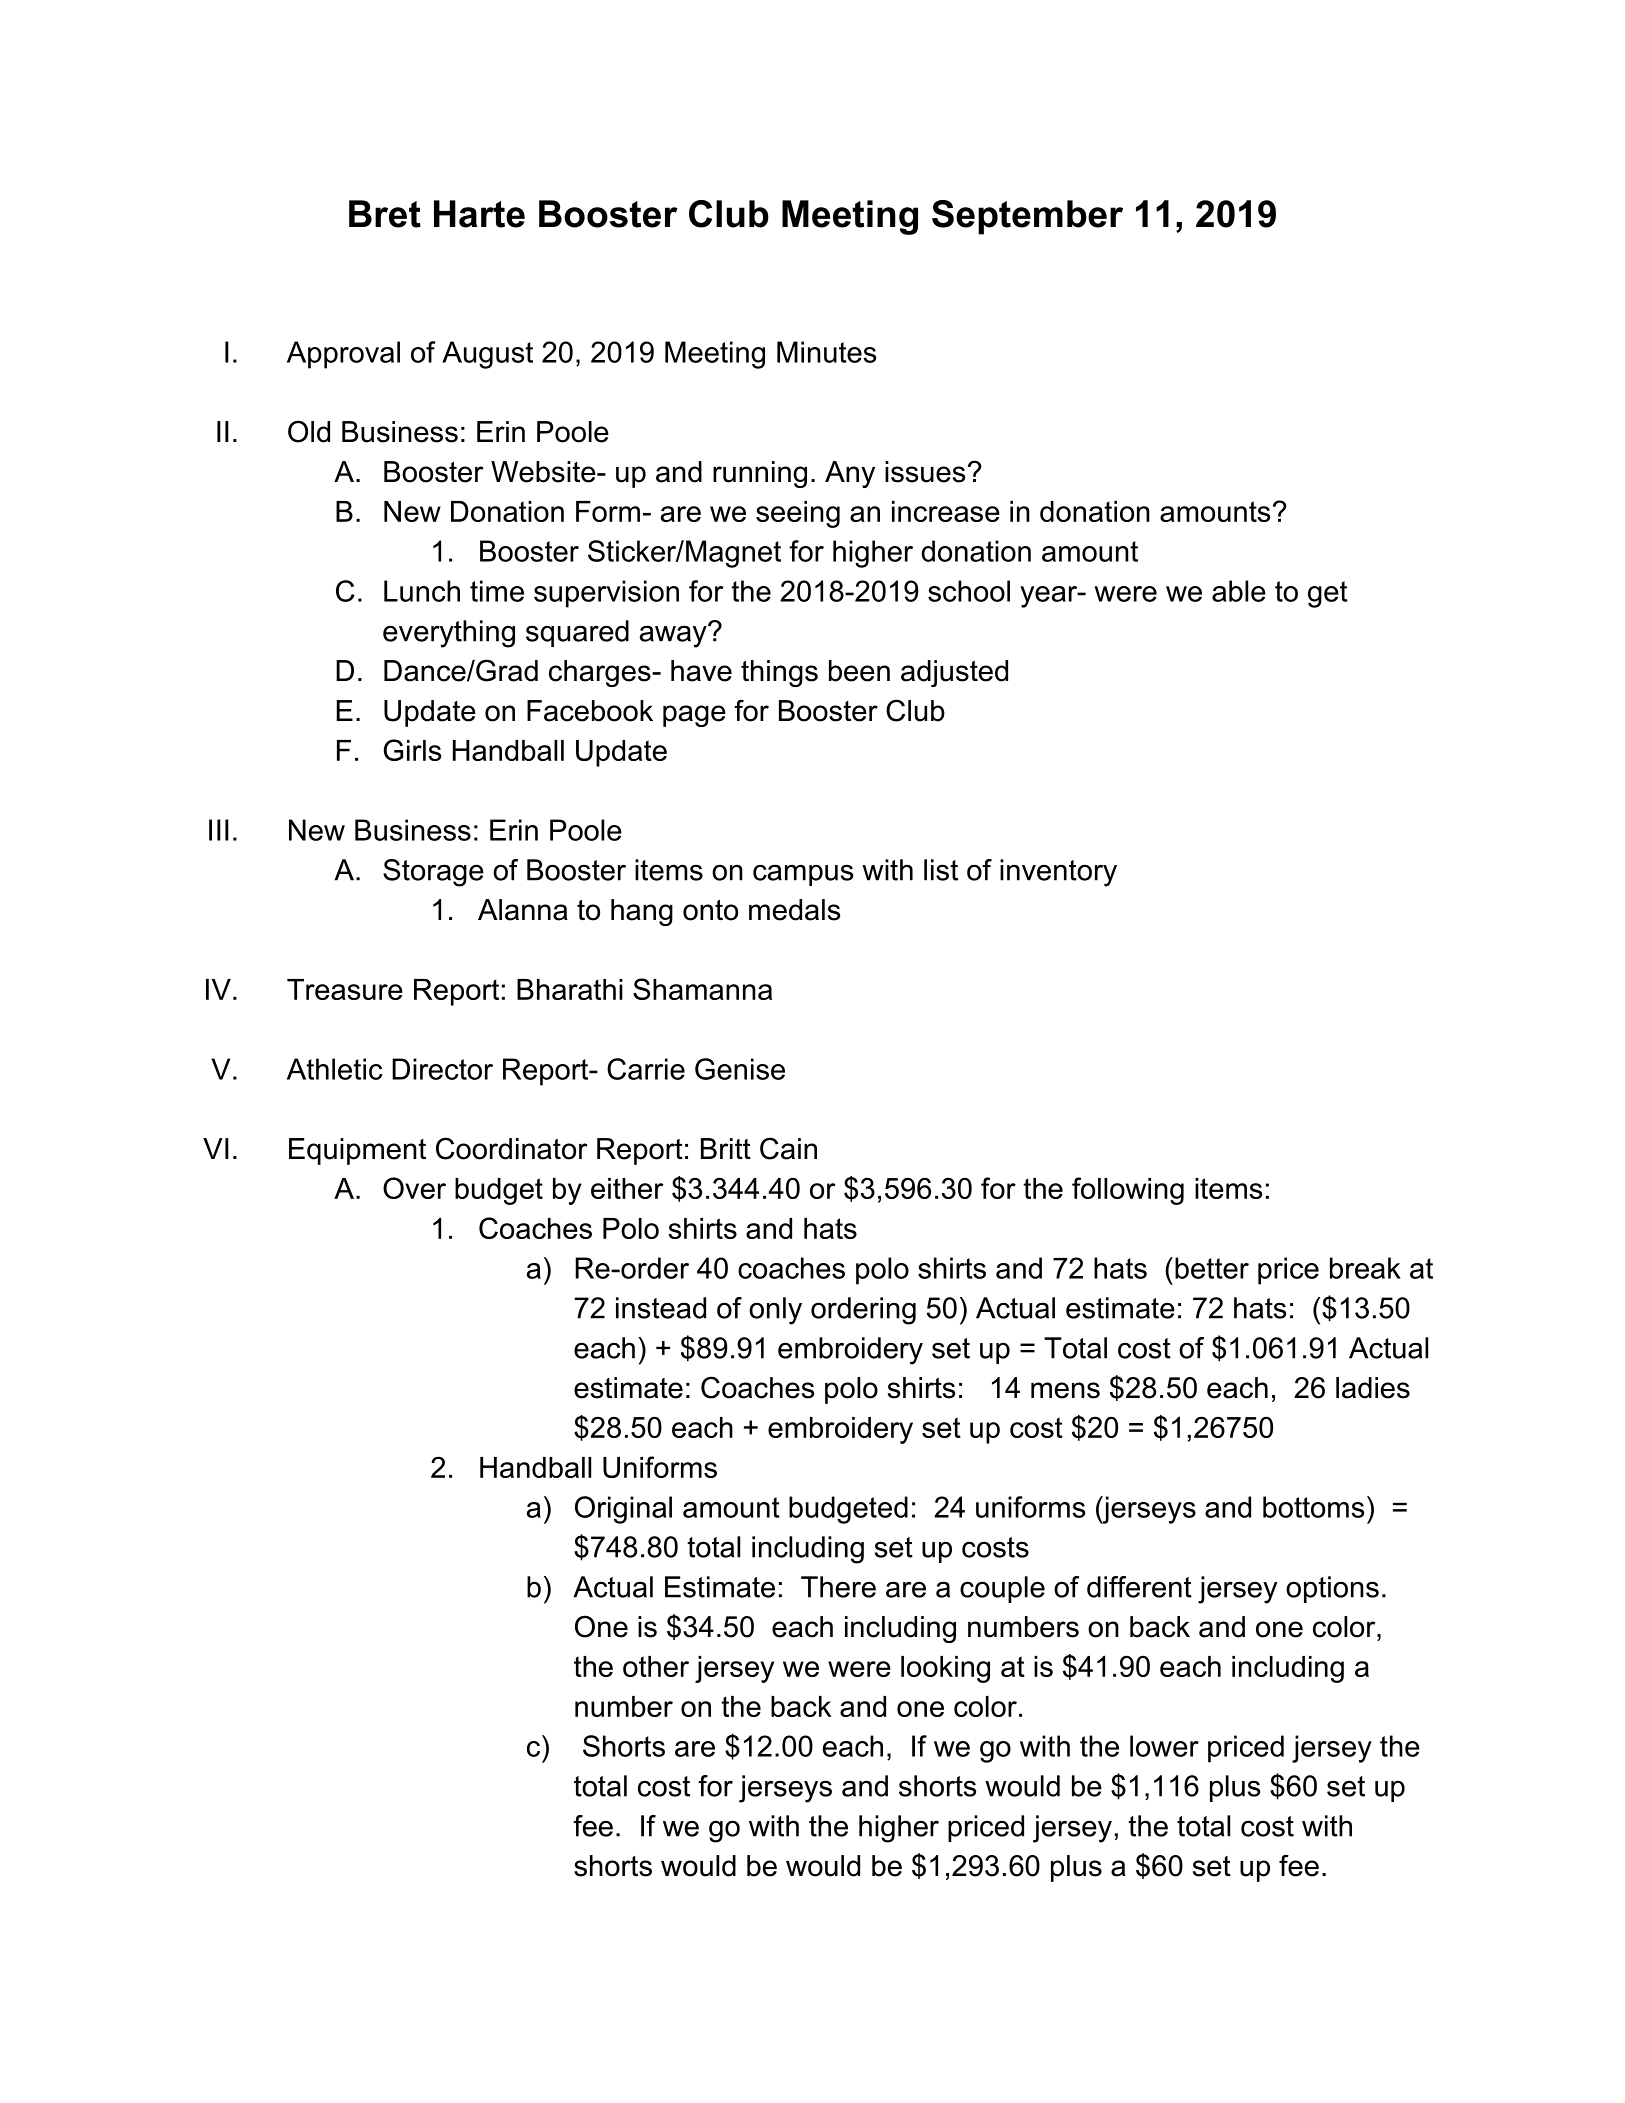 The height and width of the screenshot is (2103, 1625). I want to click on Bret, so click(385, 214).
